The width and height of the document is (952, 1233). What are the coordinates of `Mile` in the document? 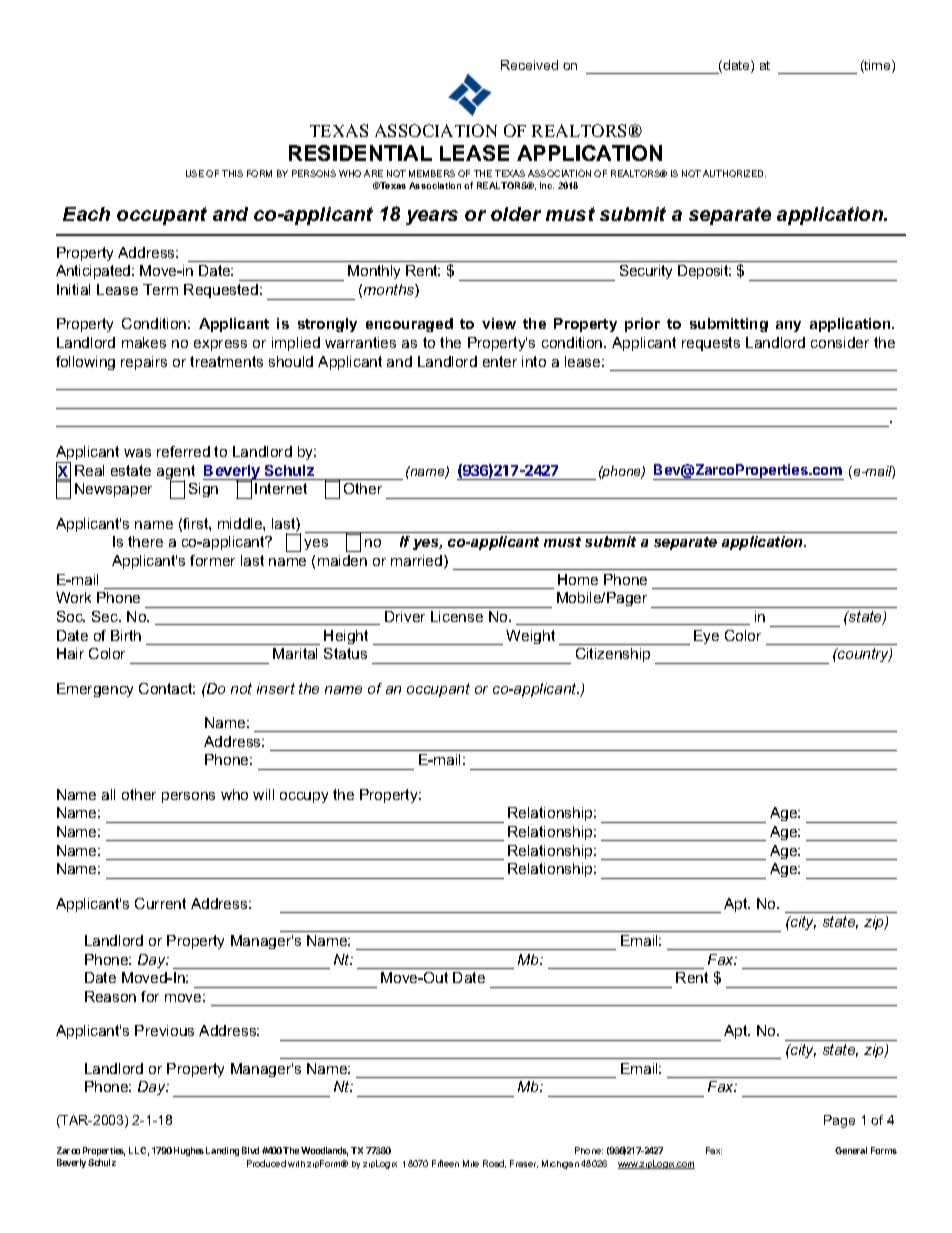 It's located at (471, 1163).
